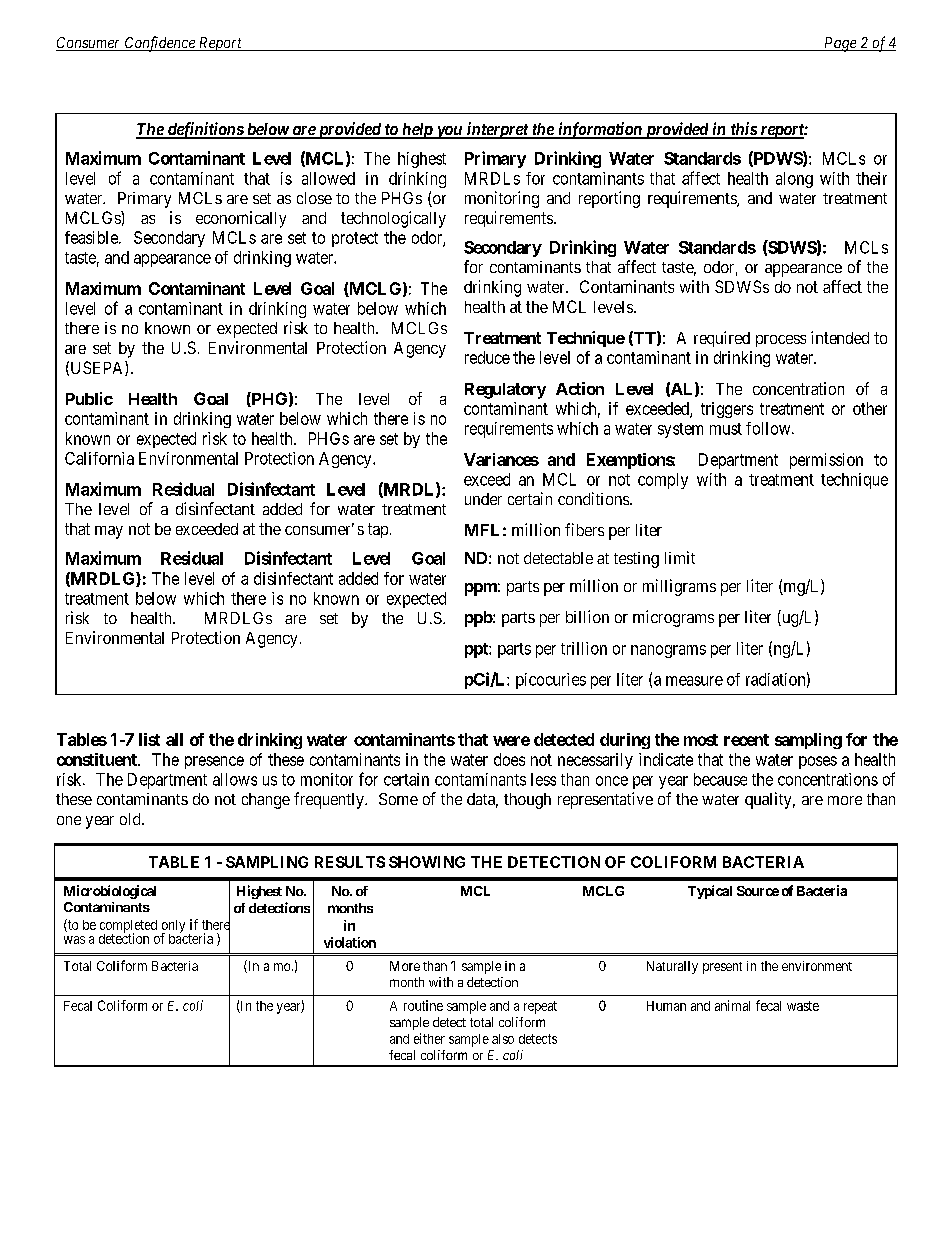 The height and width of the screenshot is (1233, 952). I want to click on process, so click(781, 341).
